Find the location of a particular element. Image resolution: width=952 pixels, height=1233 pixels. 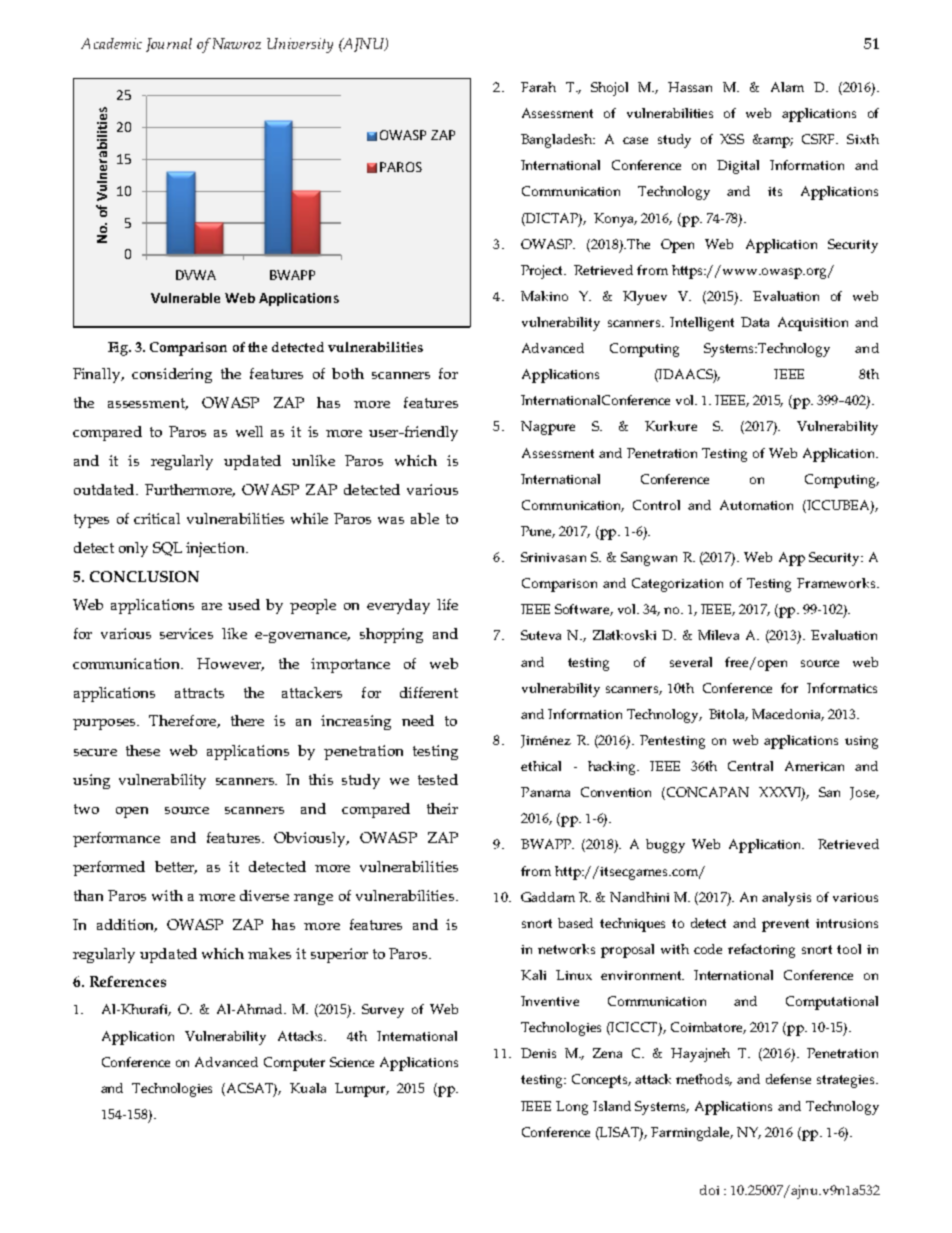

well is located at coordinates (249, 431).
